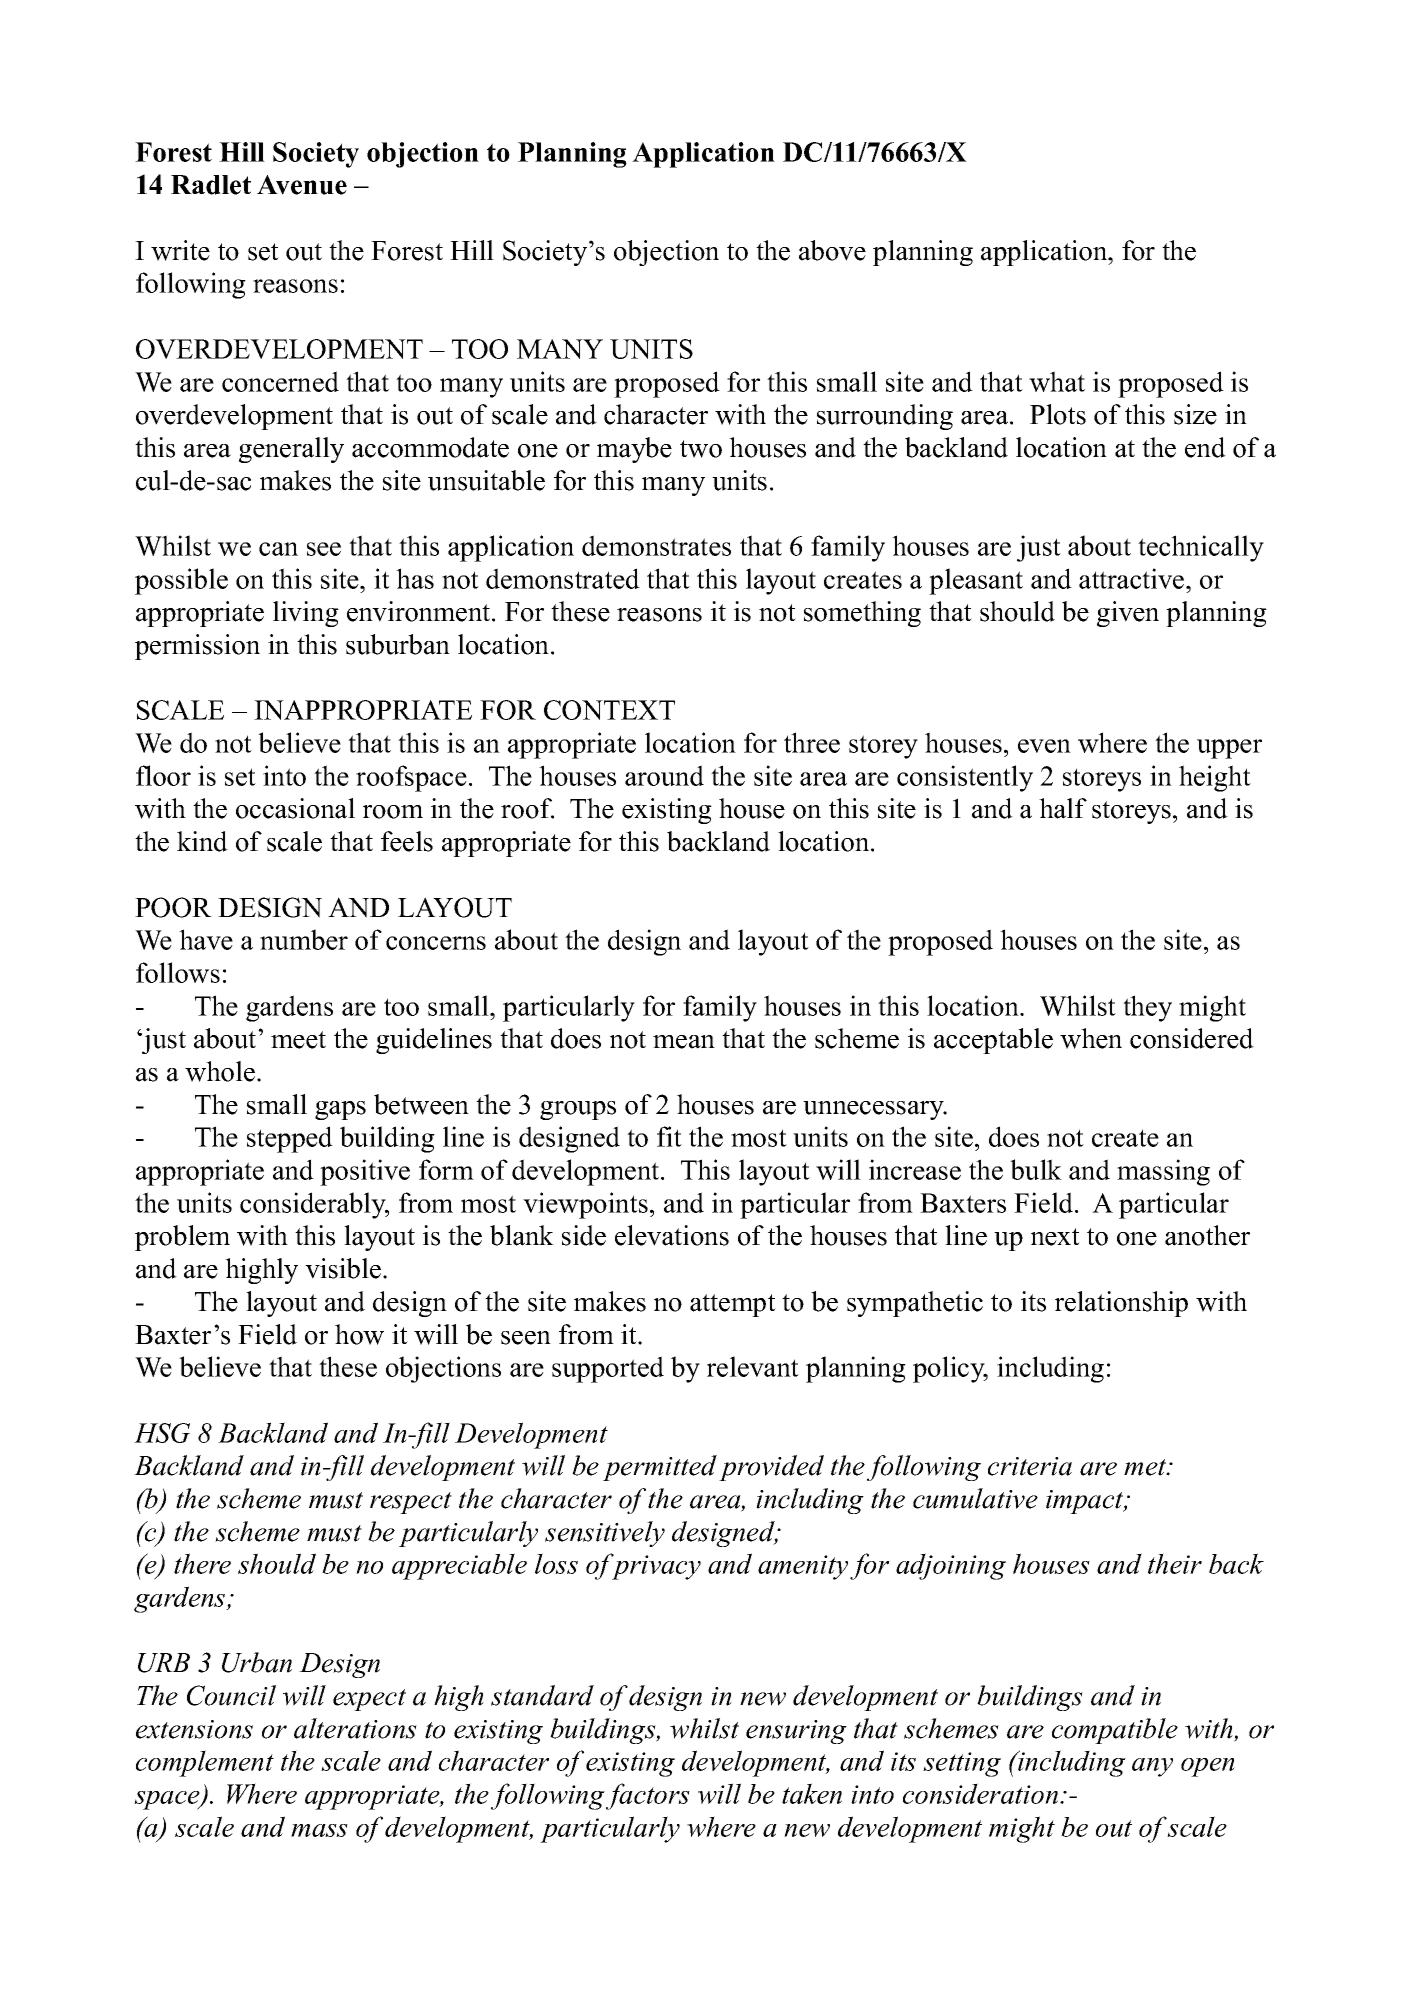 This screenshot has height=2004, width=1416. Describe the element at coordinates (684, 1042) in the screenshot. I see `mean` at that location.
